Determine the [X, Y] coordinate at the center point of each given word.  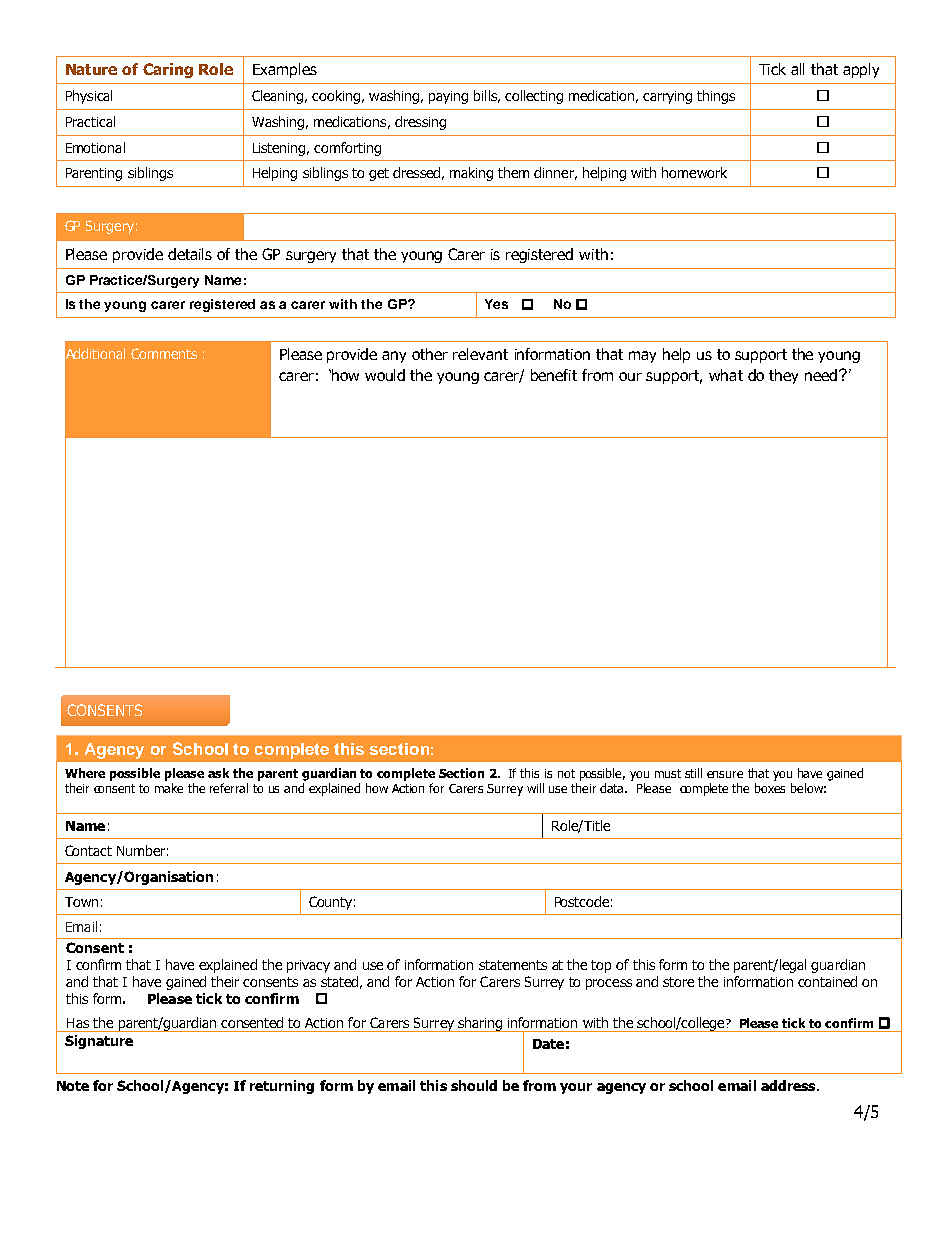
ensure [725, 774]
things [716, 97]
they [783, 376]
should [474, 1085]
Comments [164, 353]
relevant [480, 354]
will [535, 788]
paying [448, 97]
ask [218, 773]
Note [73, 1086]
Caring [168, 70]
